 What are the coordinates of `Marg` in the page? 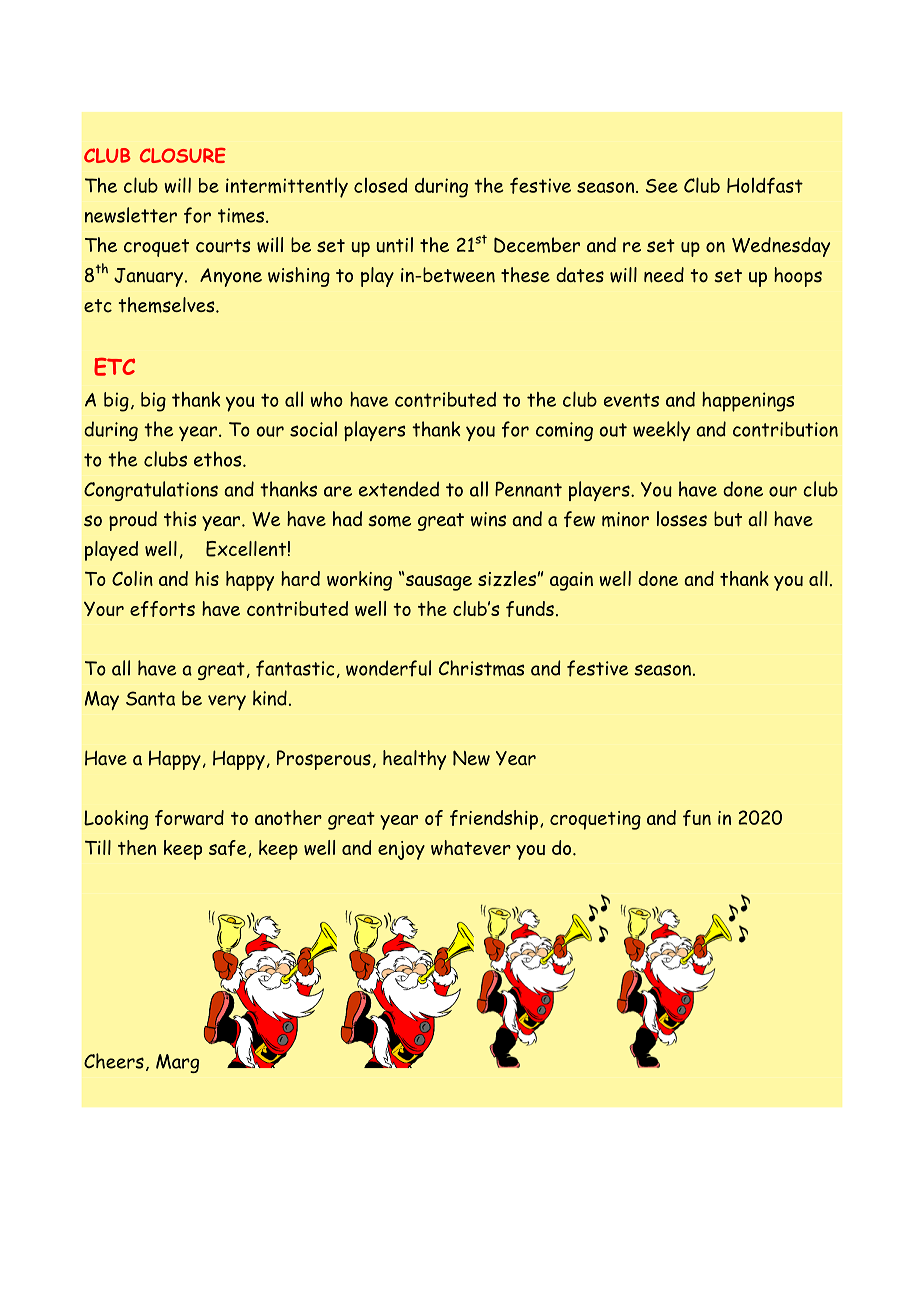 It's located at (177, 1063).
